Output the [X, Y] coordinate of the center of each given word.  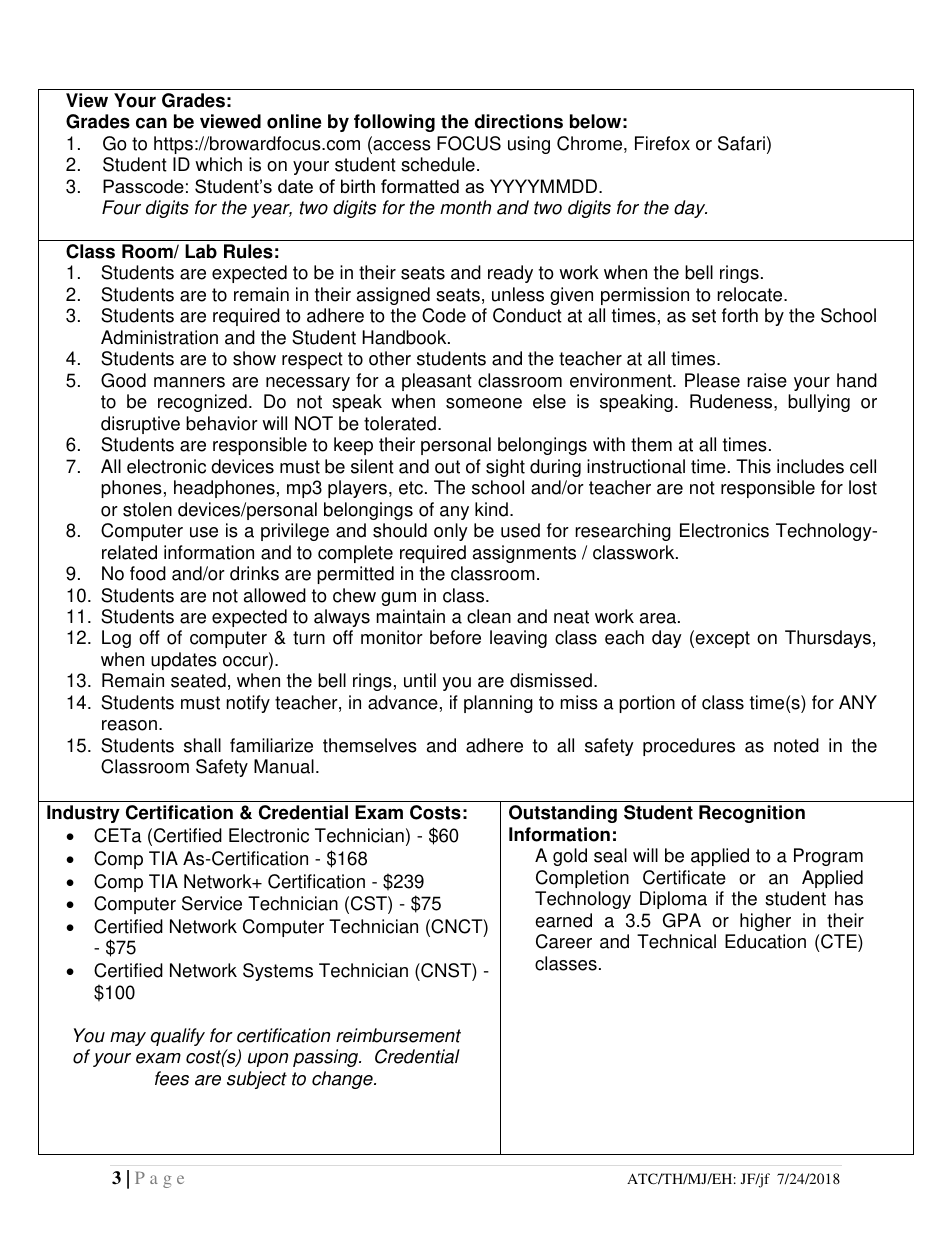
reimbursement [398, 1035]
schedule [438, 164]
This [753, 466]
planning [498, 704]
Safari [741, 143]
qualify [178, 1037]
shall [202, 745]
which [218, 164]
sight [505, 468]
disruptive [140, 425]
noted [796, 745]
